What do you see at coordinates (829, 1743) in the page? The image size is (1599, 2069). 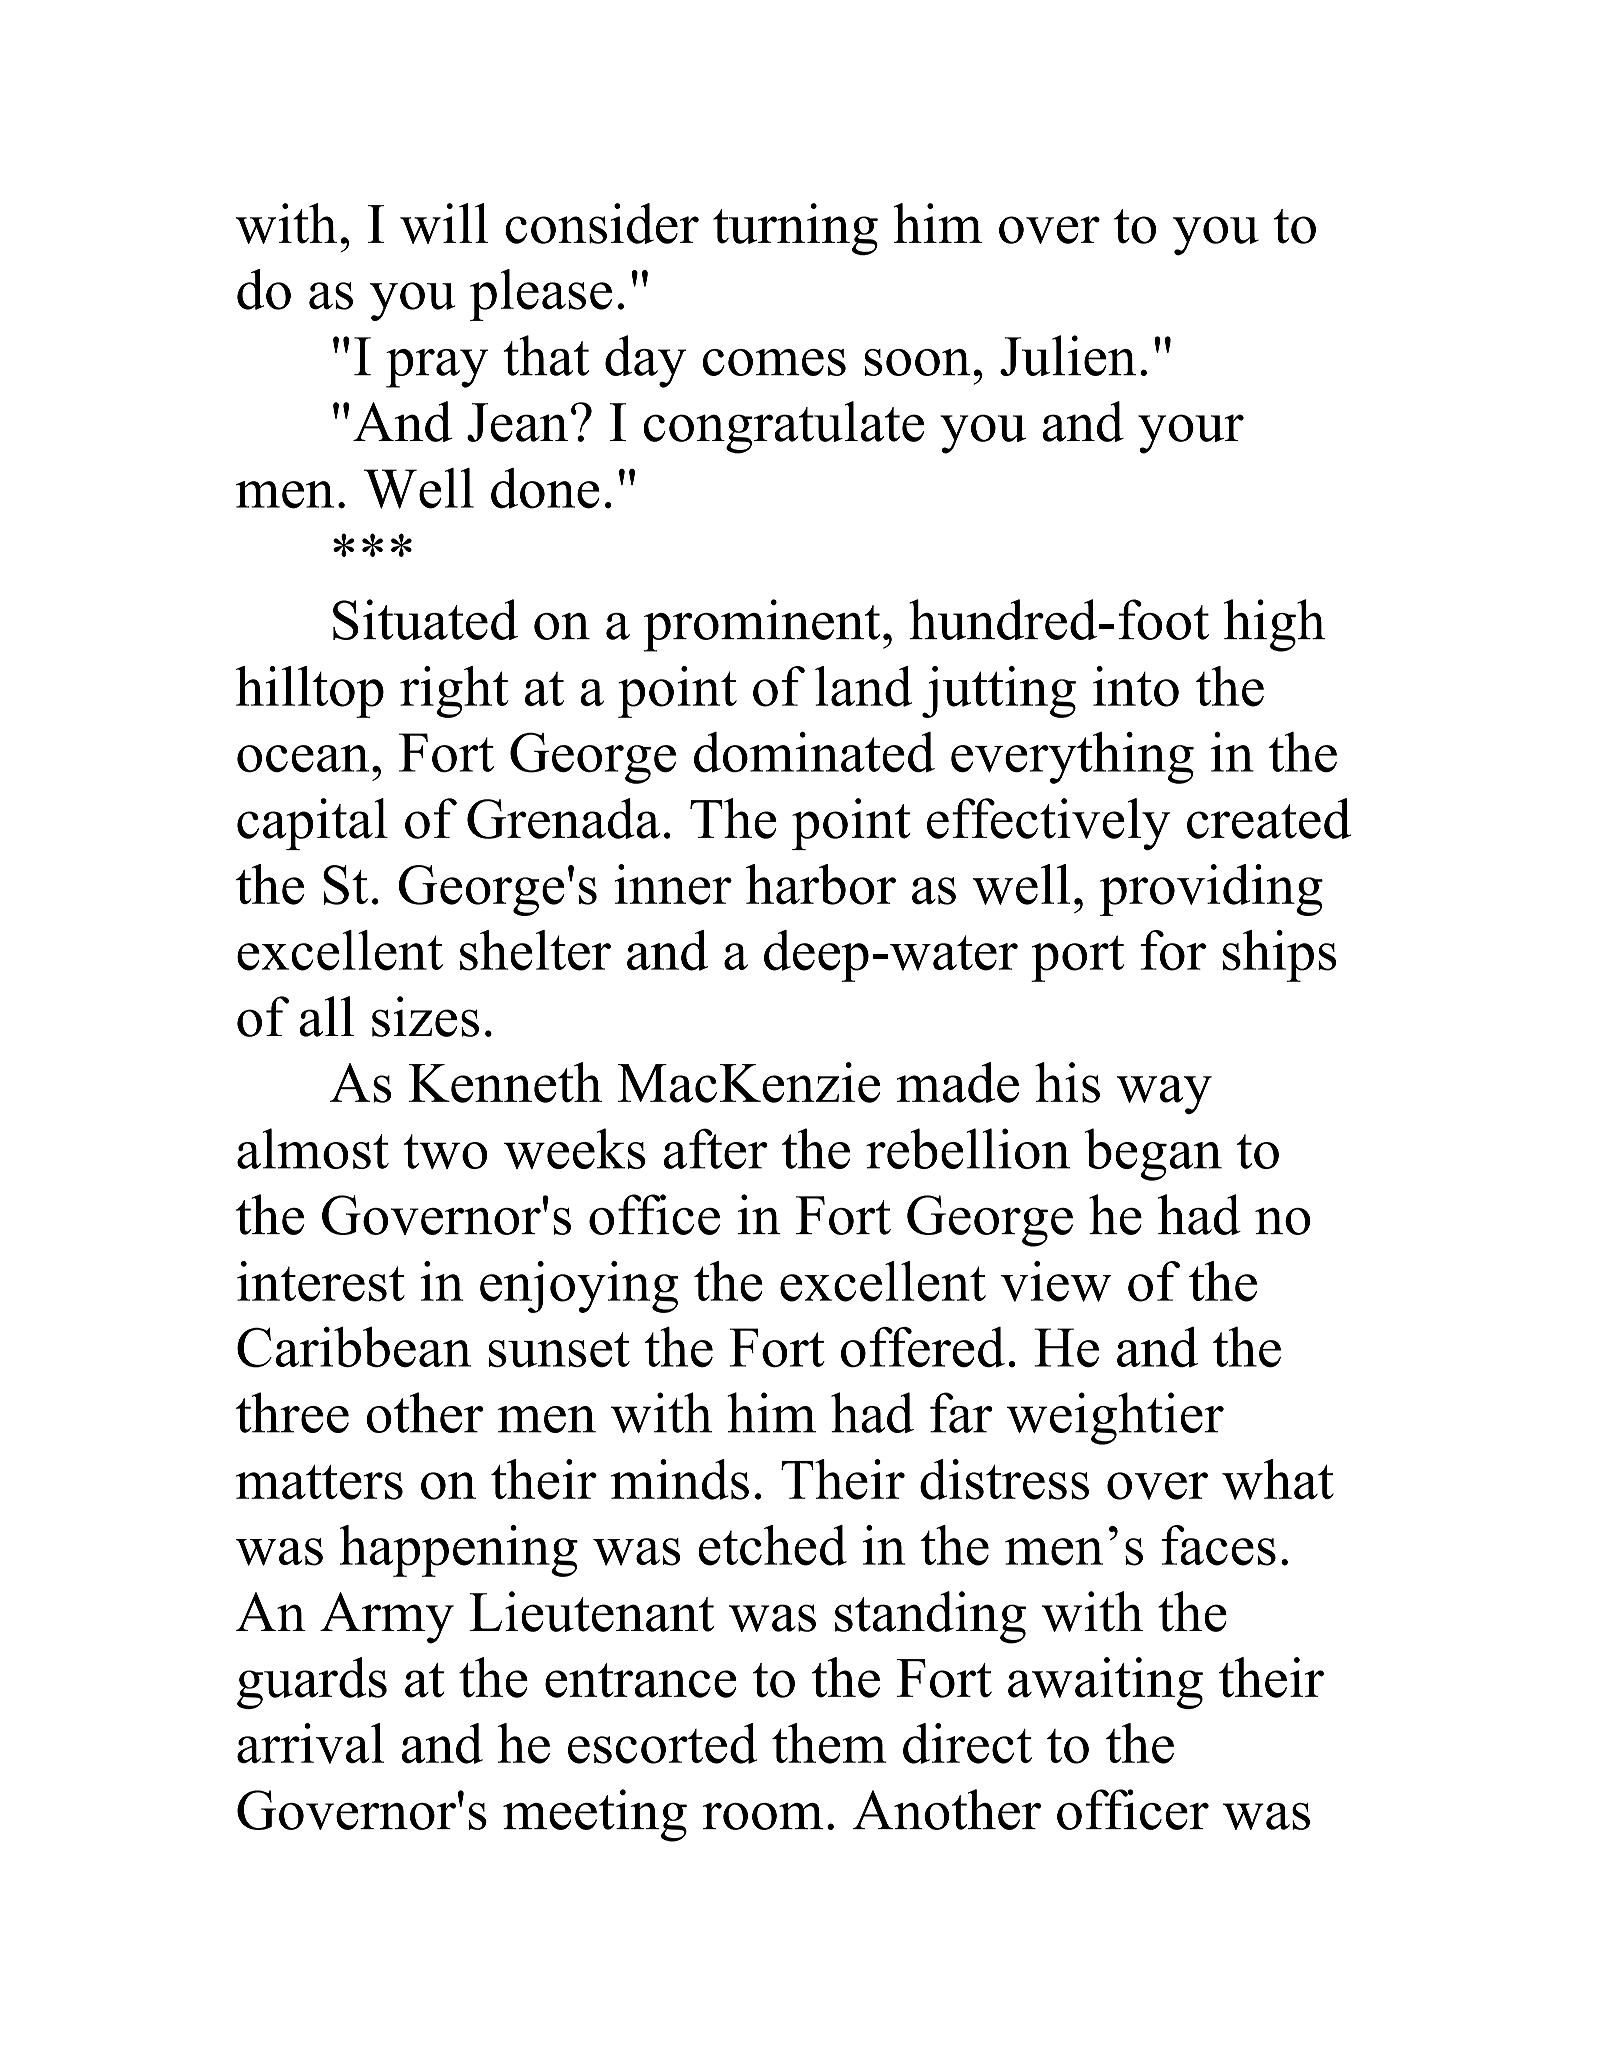 I see `them` at bounding box center [829, 1743].
